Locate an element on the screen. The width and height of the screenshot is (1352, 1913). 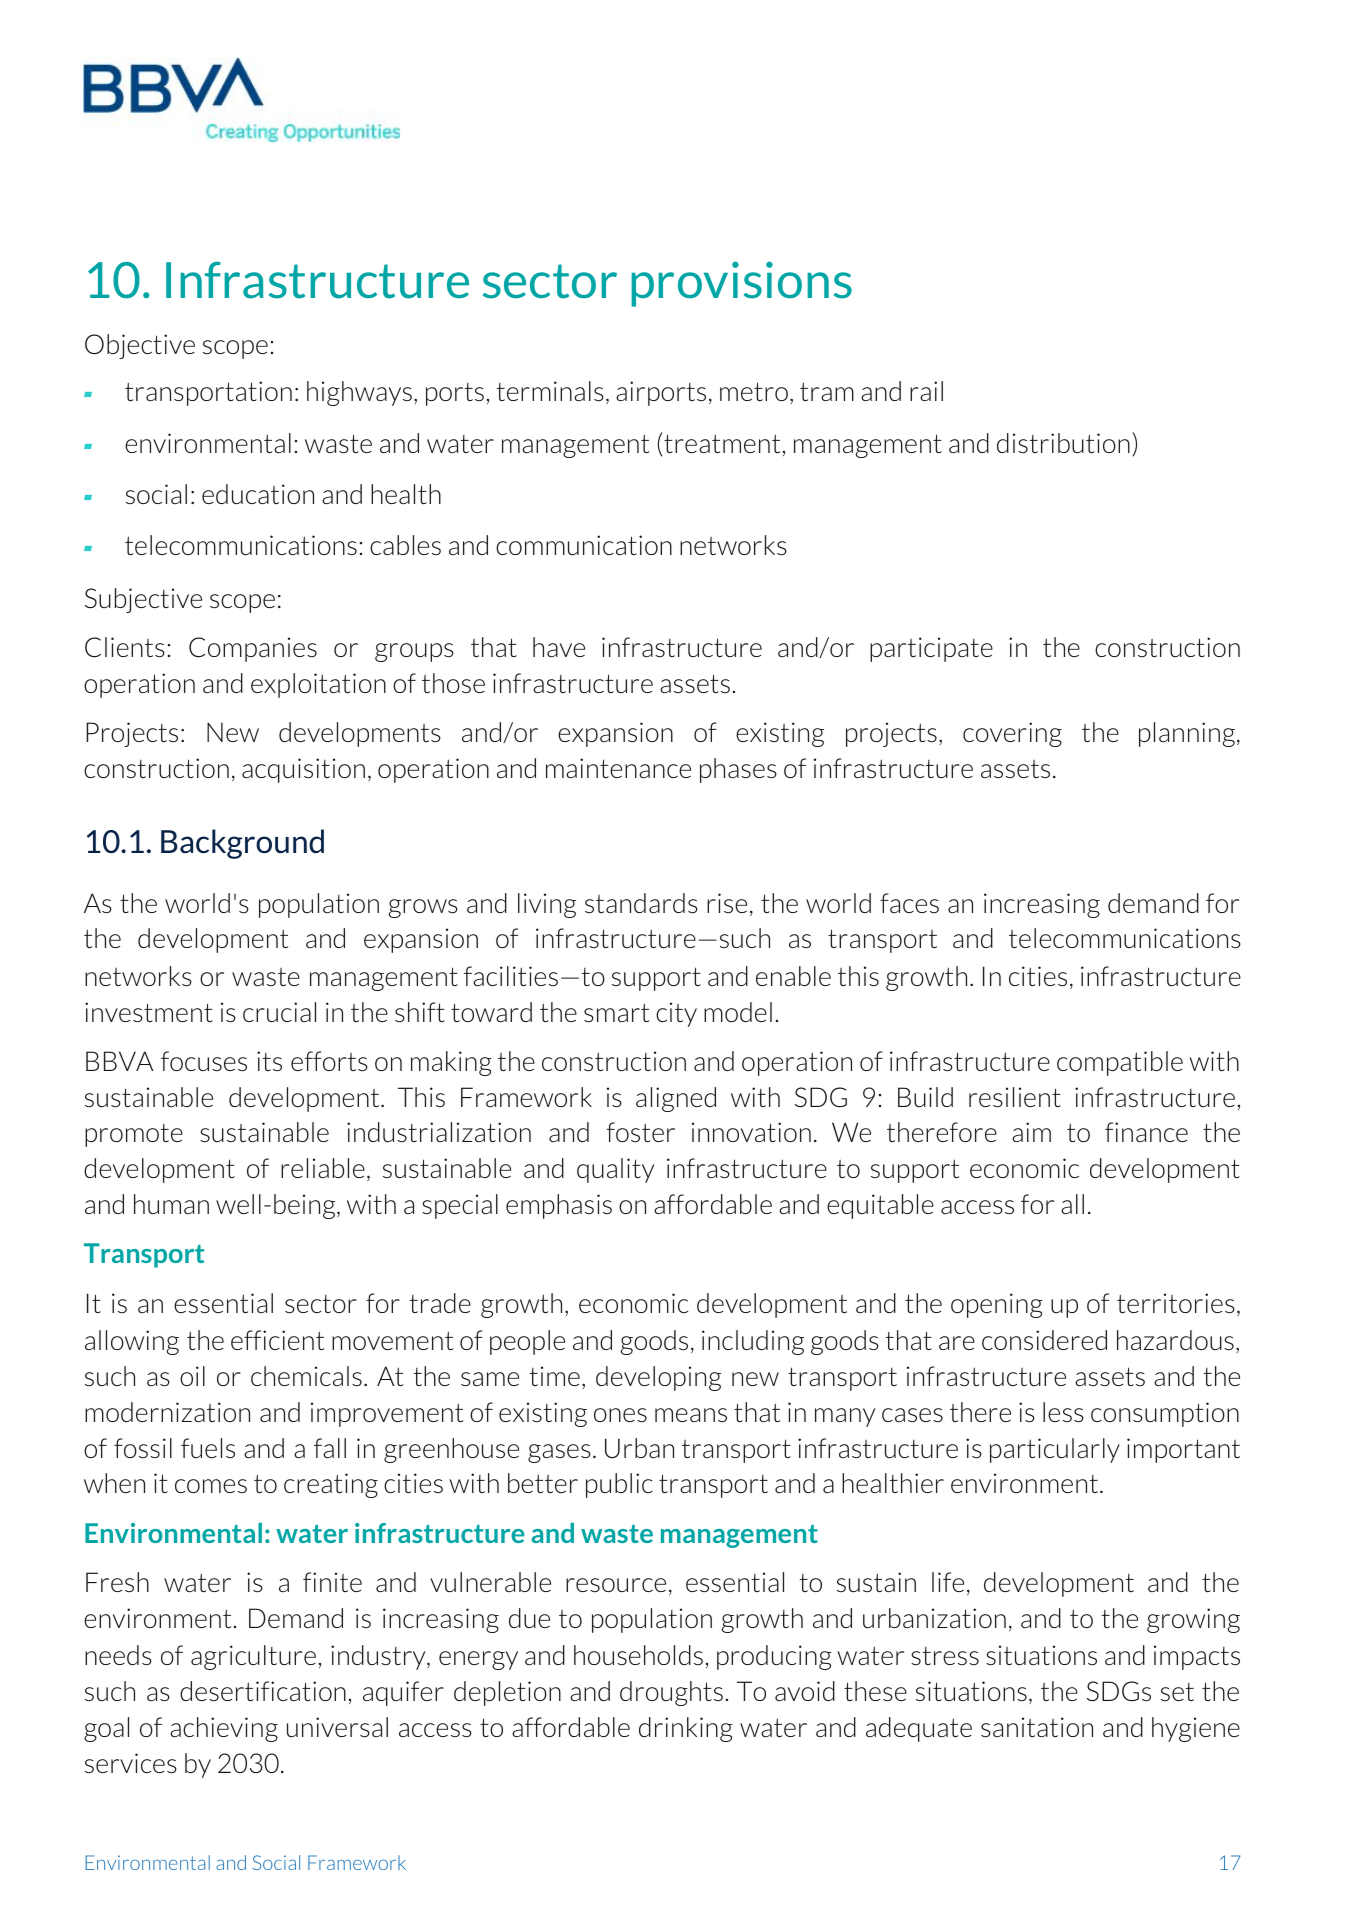
provisions is located at coordinates (741, 284).
